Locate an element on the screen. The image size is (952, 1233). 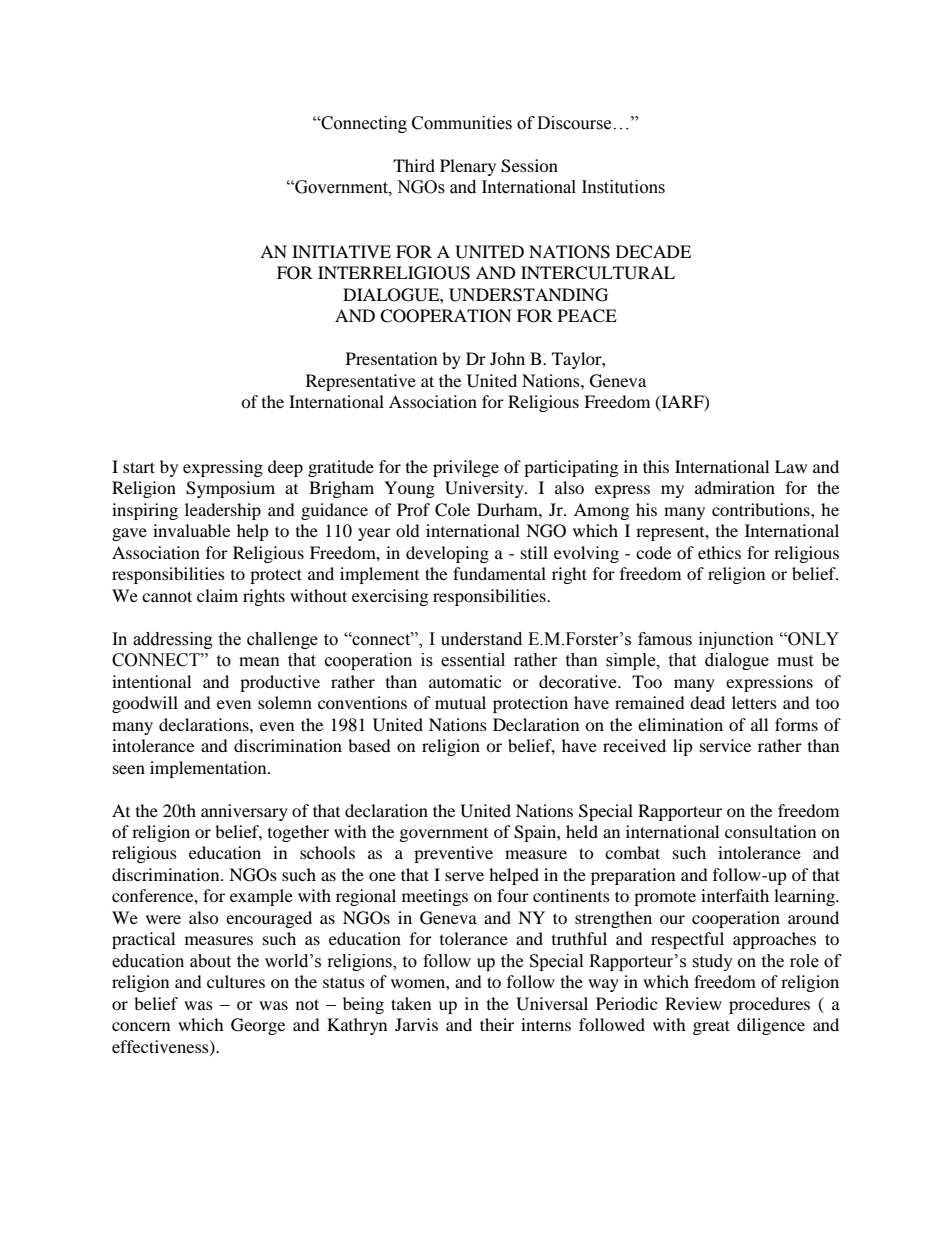
their is located at coordinates (497, 1024).
